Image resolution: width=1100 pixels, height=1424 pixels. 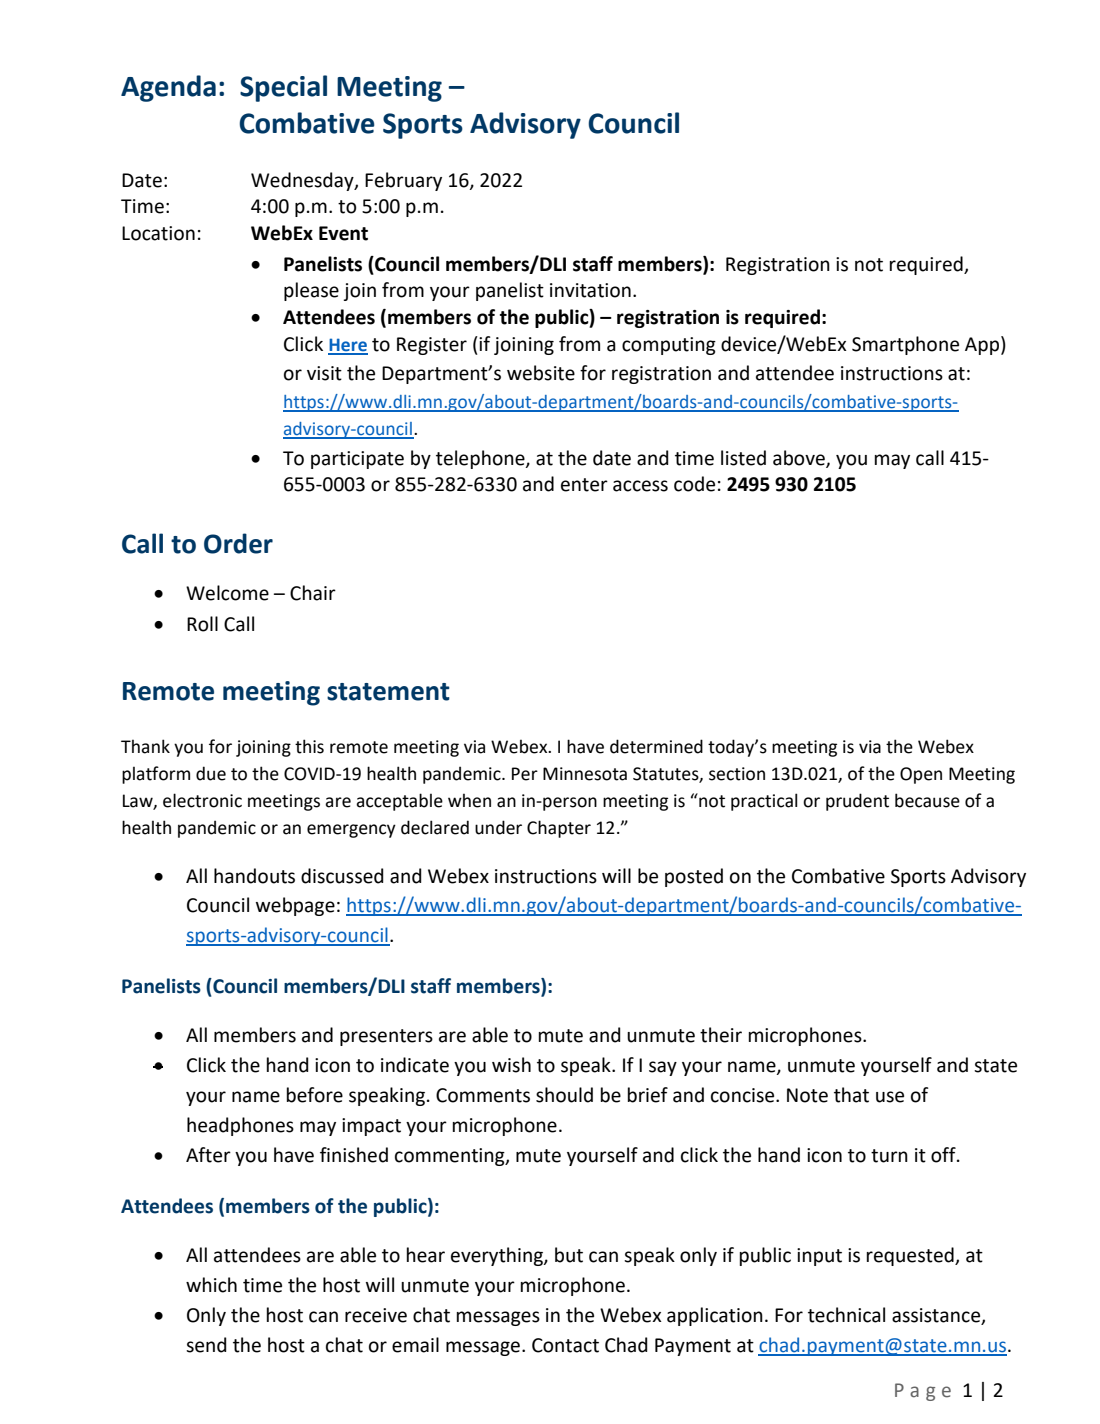 What do you see at coordinates (238, 543) in the screenshot?
I see `Order` at bounding box center [238, 543].
